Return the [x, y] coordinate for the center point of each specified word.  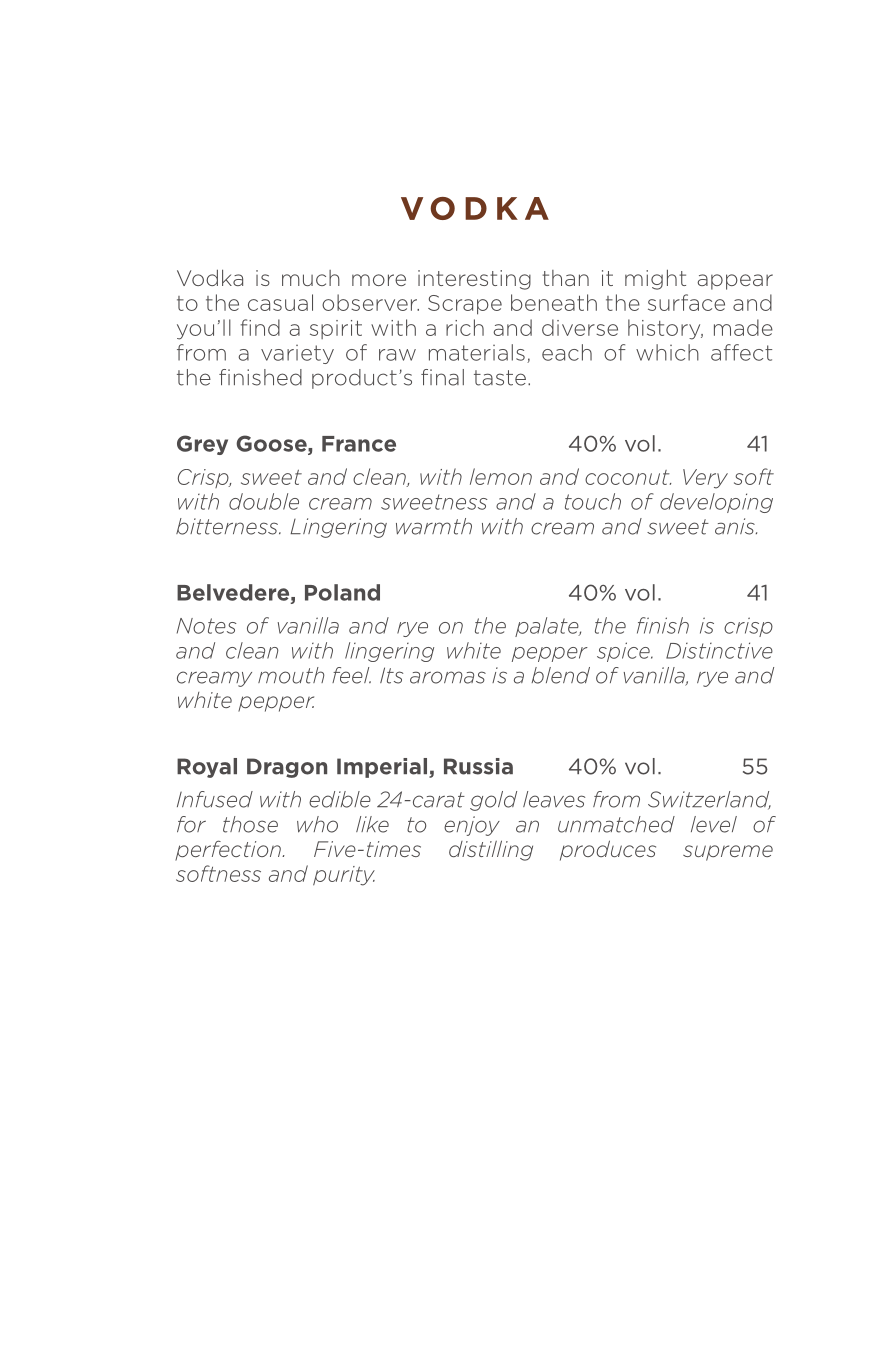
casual [280, 302]
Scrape [465, 305]
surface [686, 302]
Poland [342, 592]
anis [736, 526]
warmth [434, 526]
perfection [229, 850]
